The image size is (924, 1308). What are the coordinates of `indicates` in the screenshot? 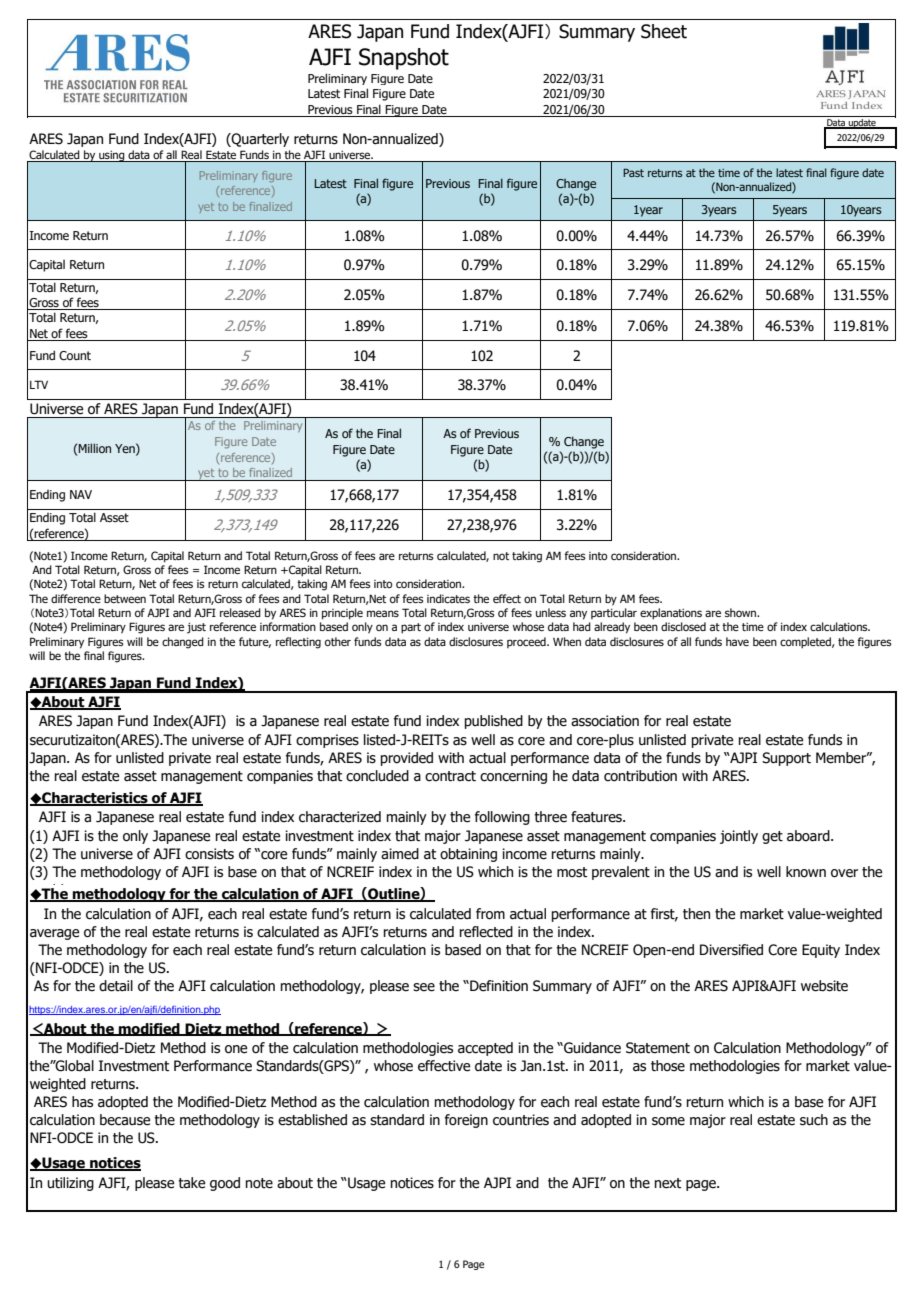 It's located at (448, 598).
